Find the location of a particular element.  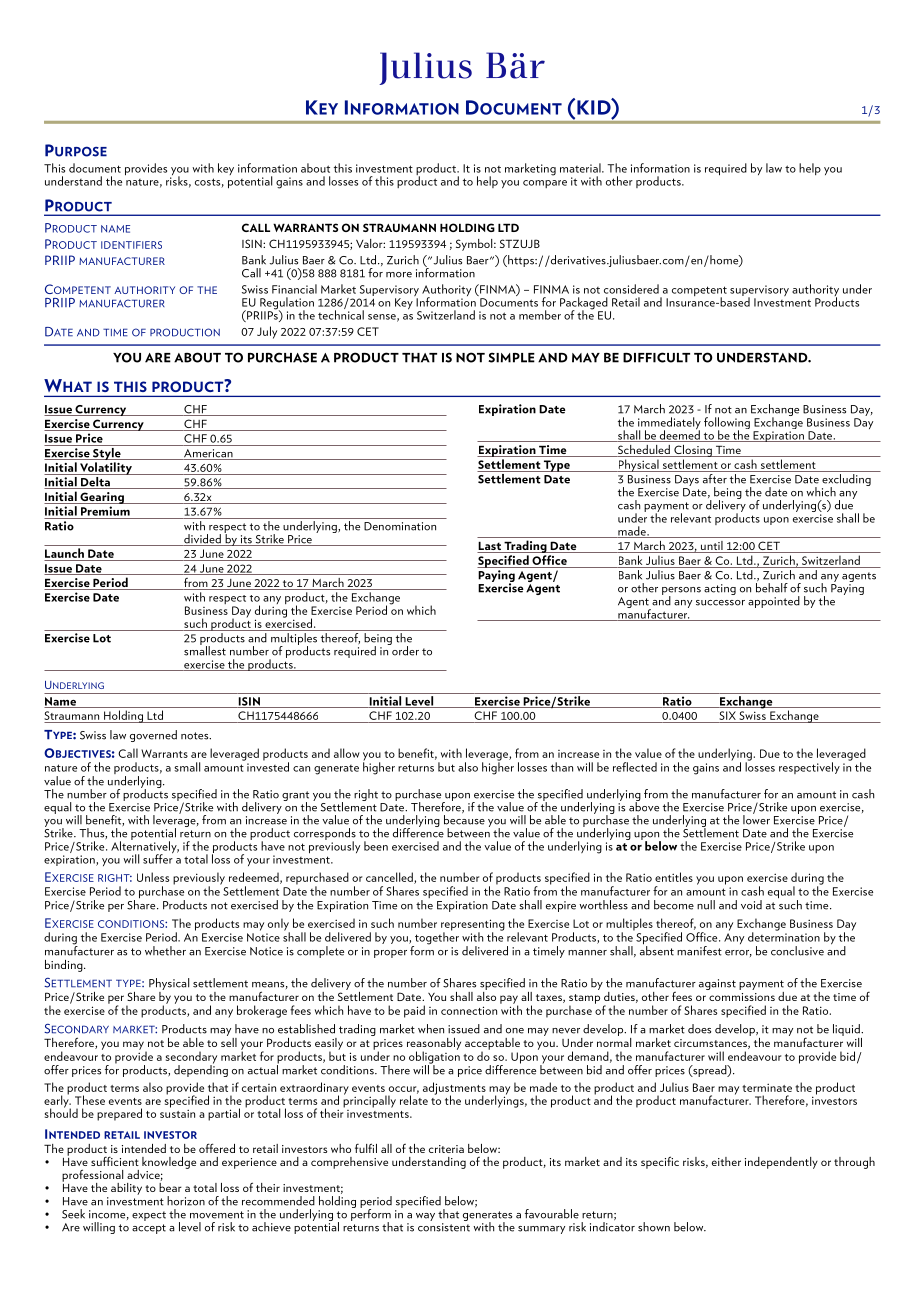

material is located at coordinates (581, 168).
